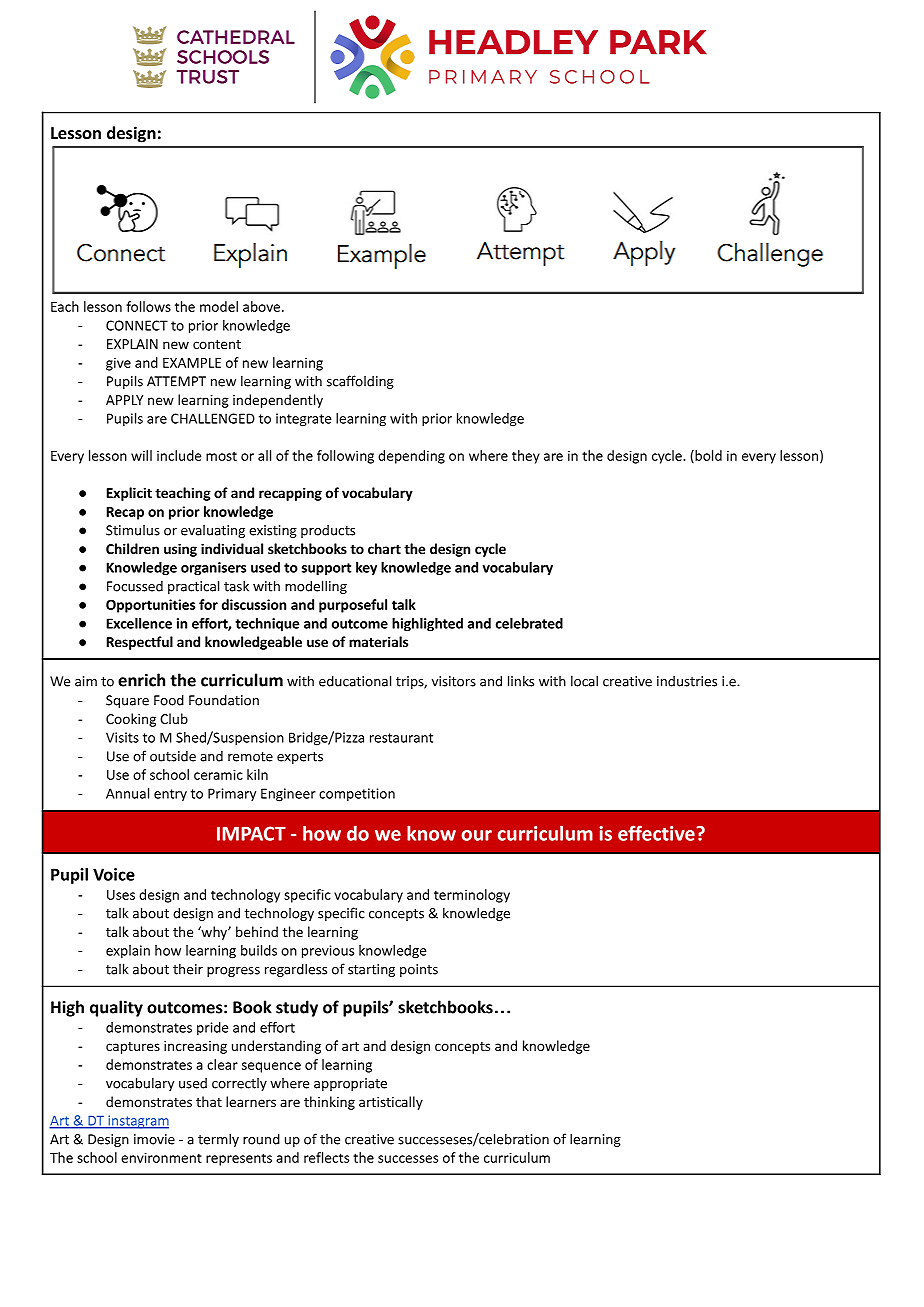 The image size is (924, 1307). What do you see at coordinates (360, 382) in the screenshot?
I see `scaffolding` at bounding box center [360, 382].
